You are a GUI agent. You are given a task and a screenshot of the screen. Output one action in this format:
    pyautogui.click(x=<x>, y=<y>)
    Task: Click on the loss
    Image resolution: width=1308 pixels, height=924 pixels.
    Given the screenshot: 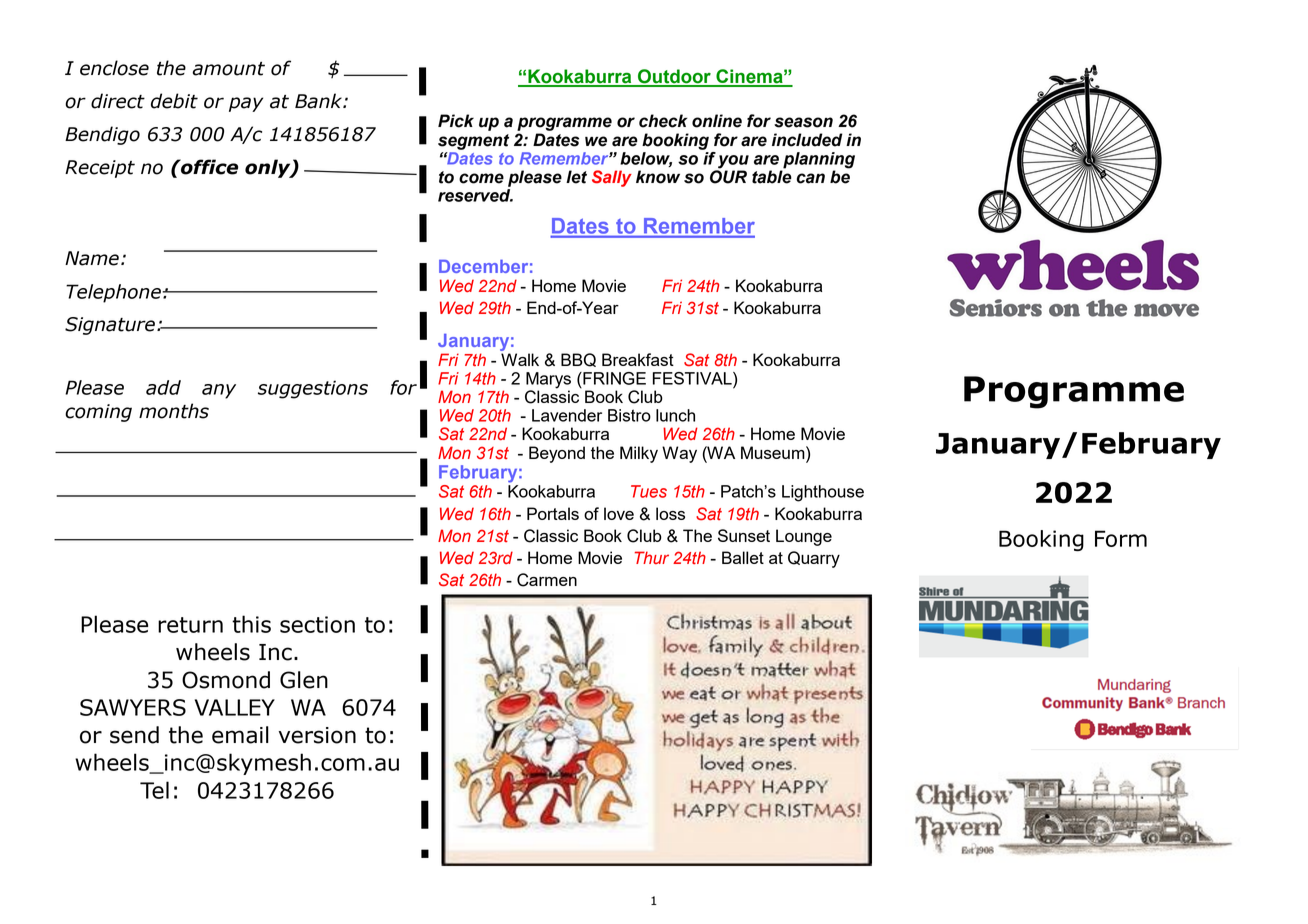 What is the action you would take?
    pyautogui.click(x=670, y=513)
